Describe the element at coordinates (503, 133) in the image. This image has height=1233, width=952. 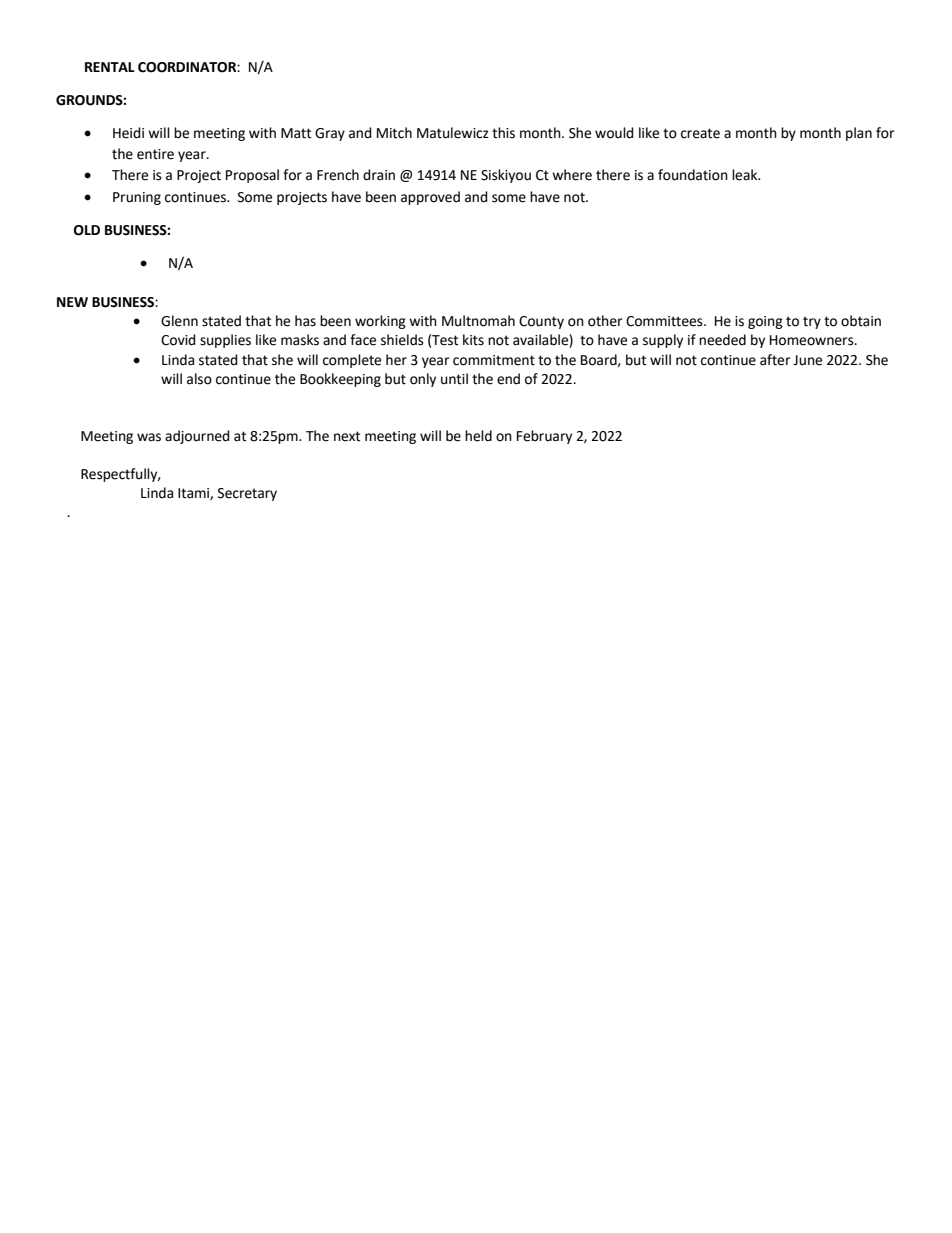
I see `this` at that location.
